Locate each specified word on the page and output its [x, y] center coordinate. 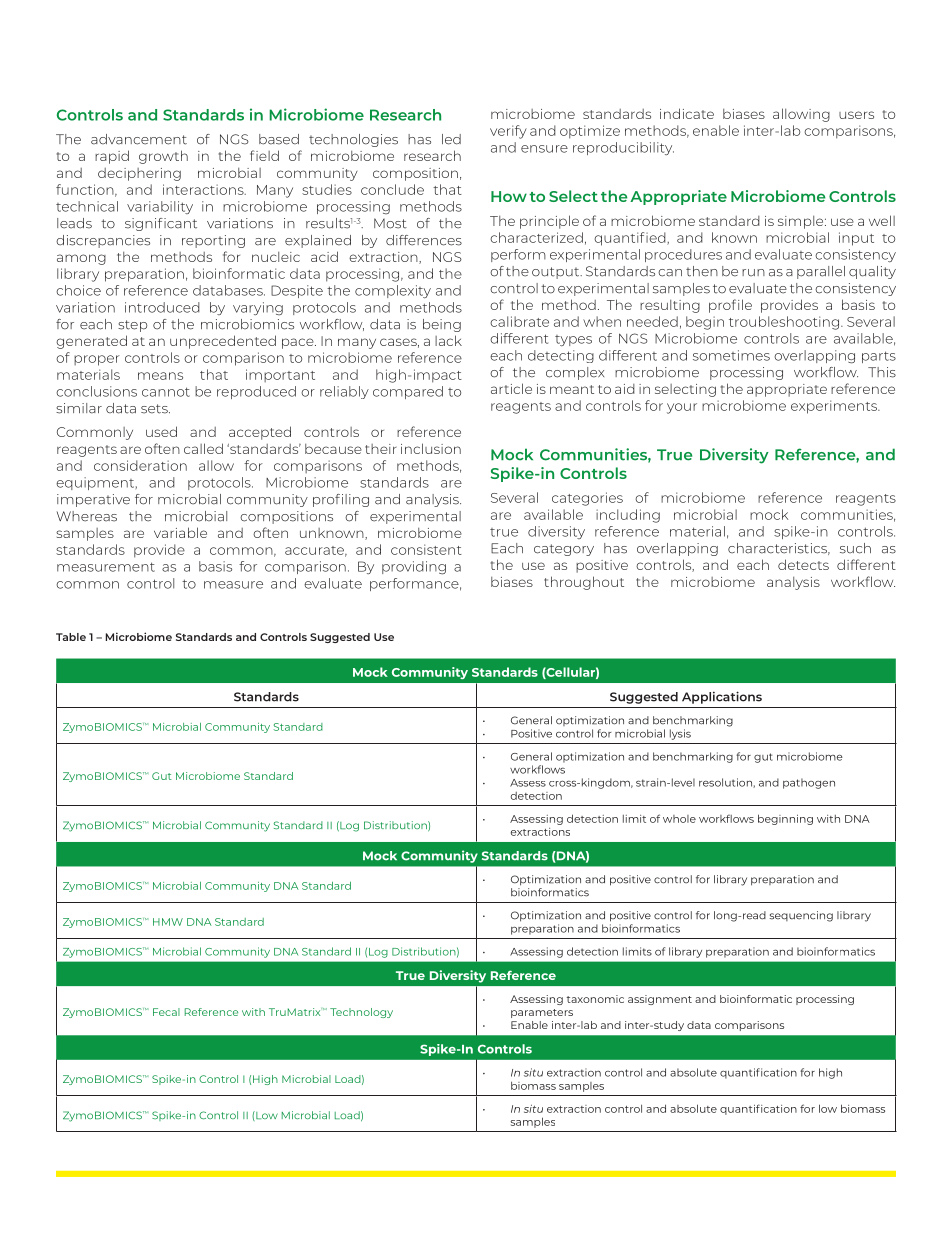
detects [803, 564]
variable [180, 532]
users [856, 115]
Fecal [166, 1012]
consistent [426, 549]
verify [508, 132]
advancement [139, 139]
